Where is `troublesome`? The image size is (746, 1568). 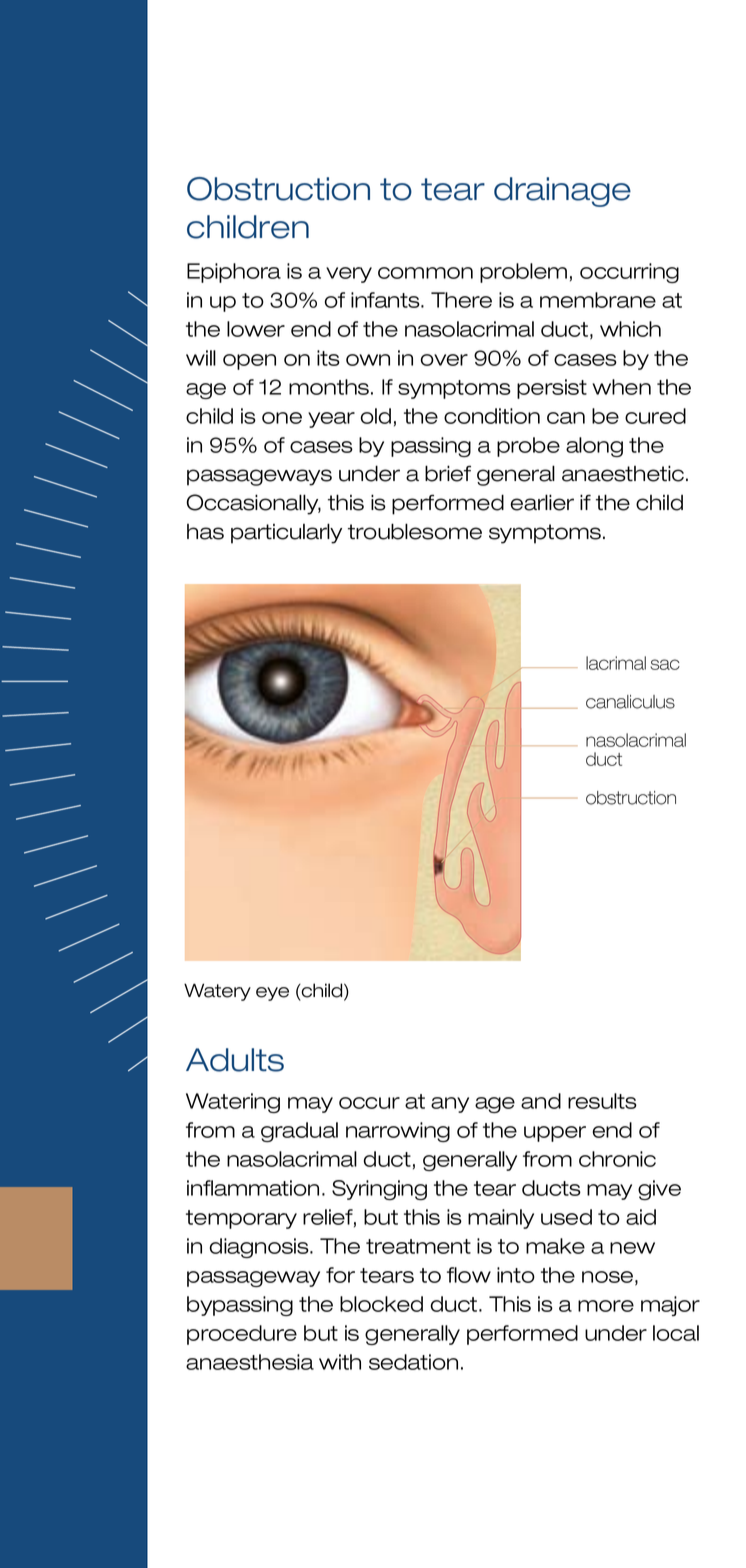 troublesome is located at coordinates (415, 531).
